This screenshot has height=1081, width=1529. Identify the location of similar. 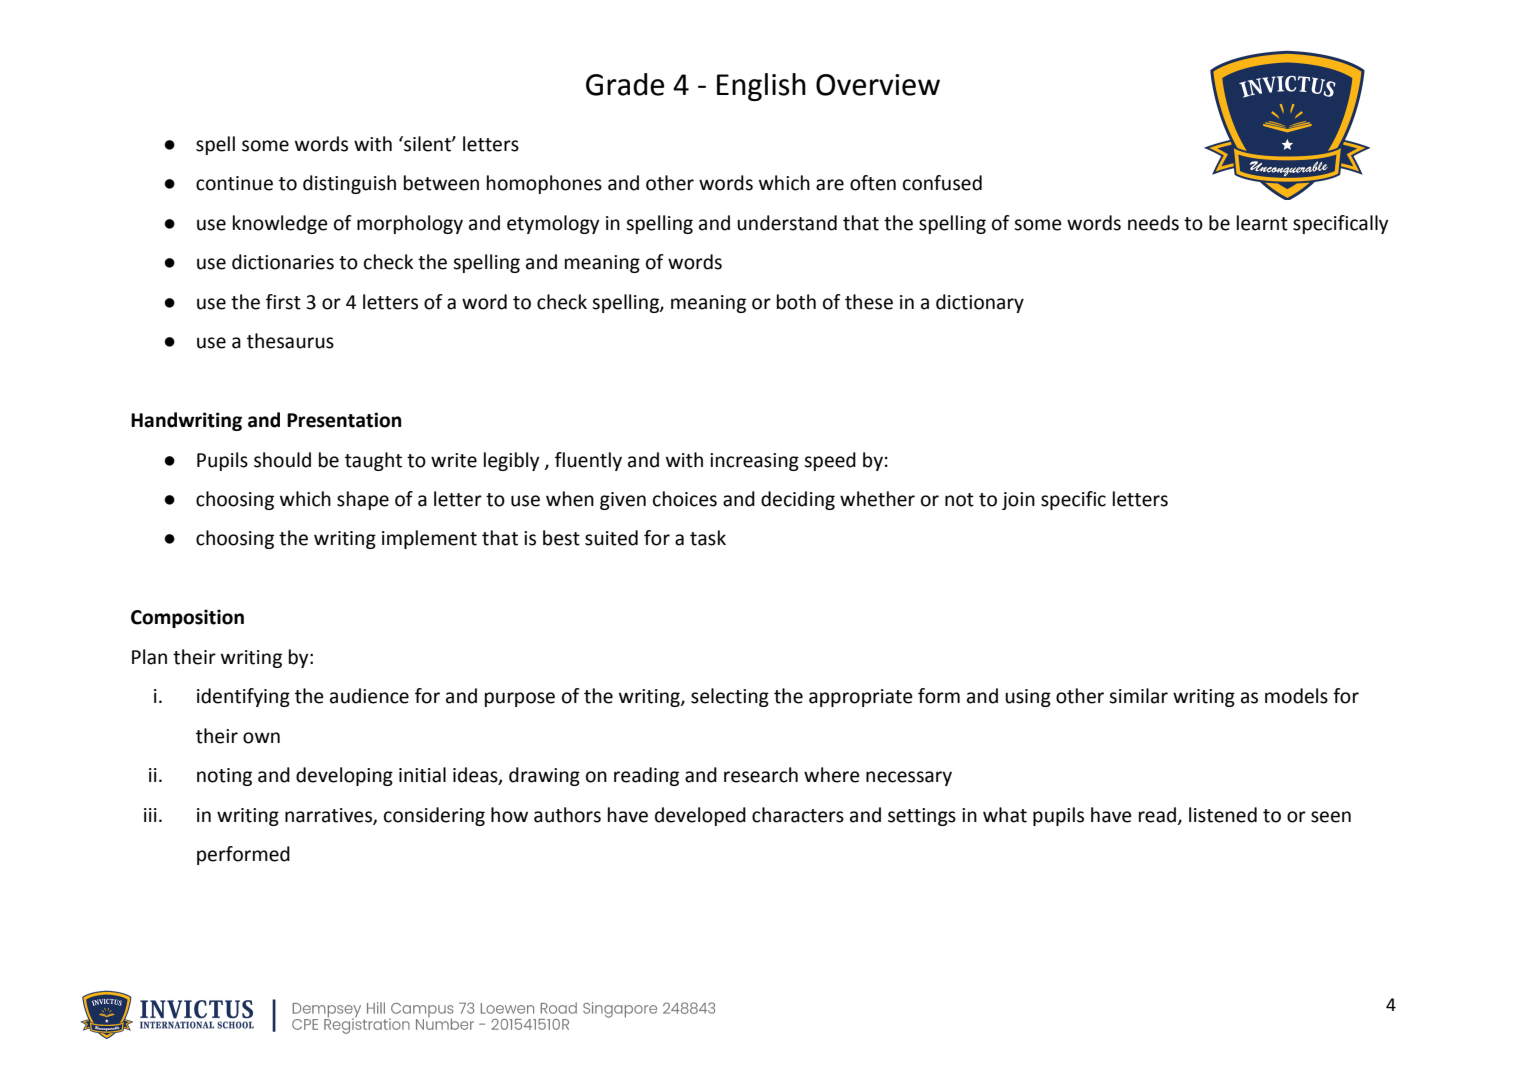
(1138, 696).
